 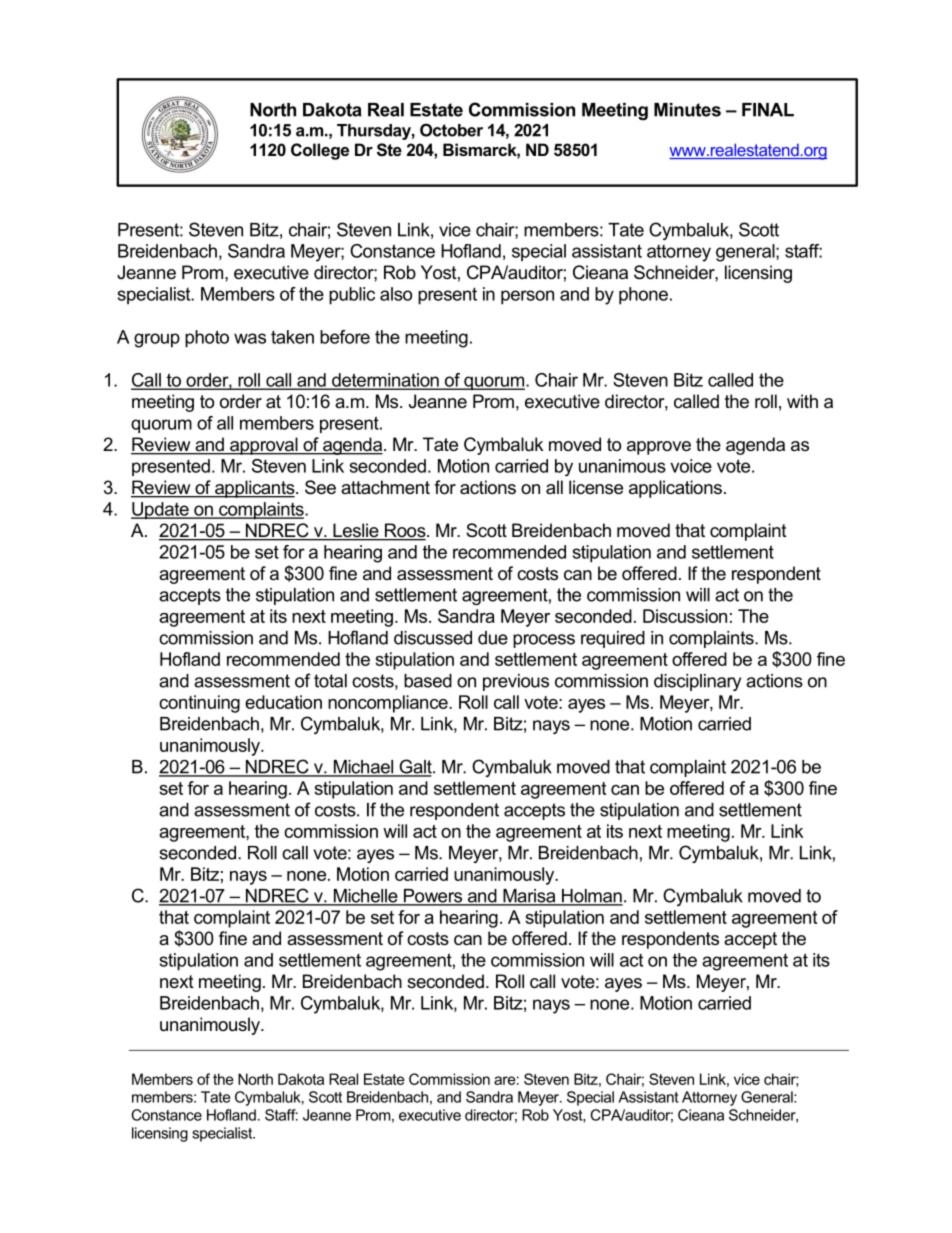 I want to click on Minutes, so click(x=687, y=110).
